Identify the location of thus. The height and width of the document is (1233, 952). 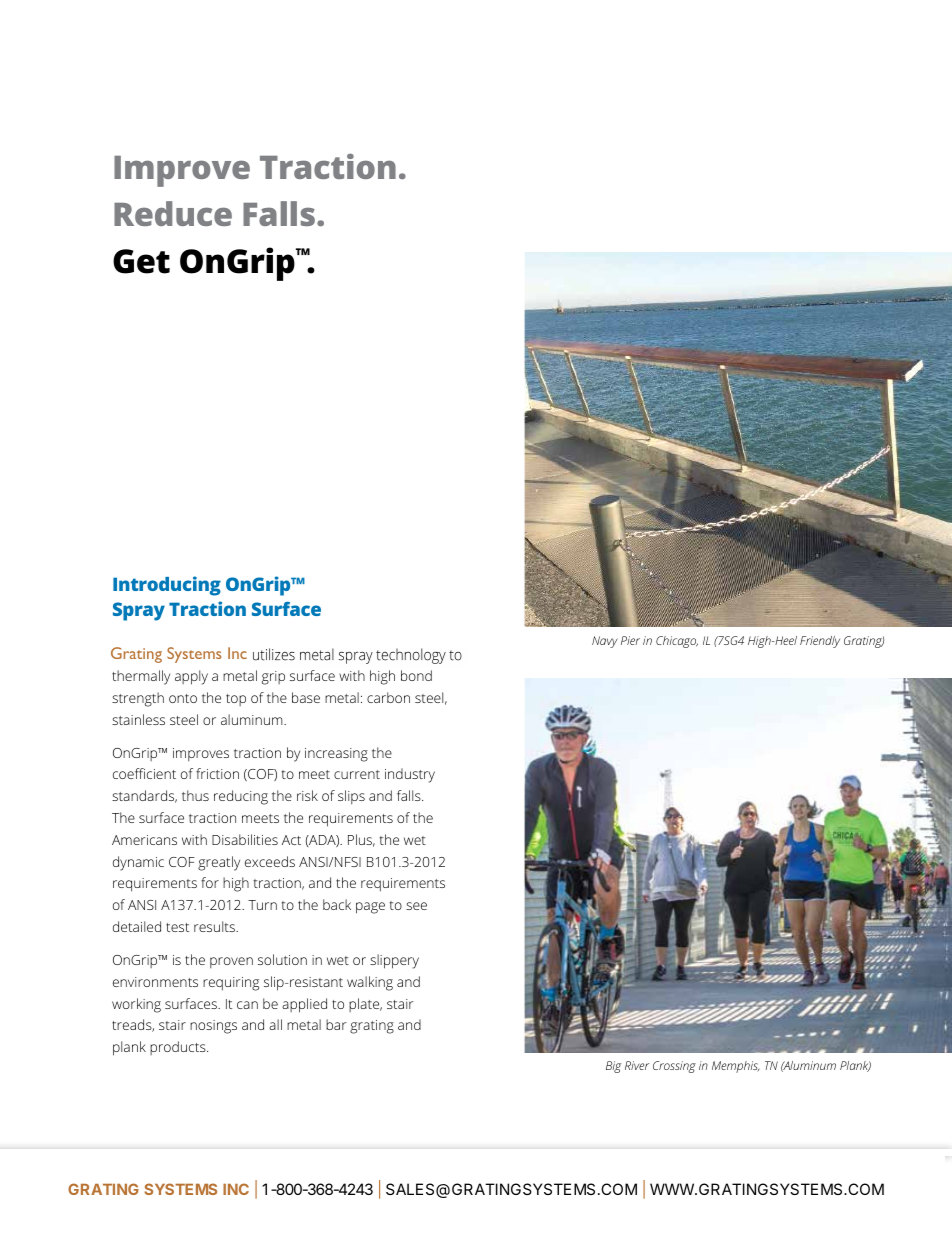
(195, 795).
